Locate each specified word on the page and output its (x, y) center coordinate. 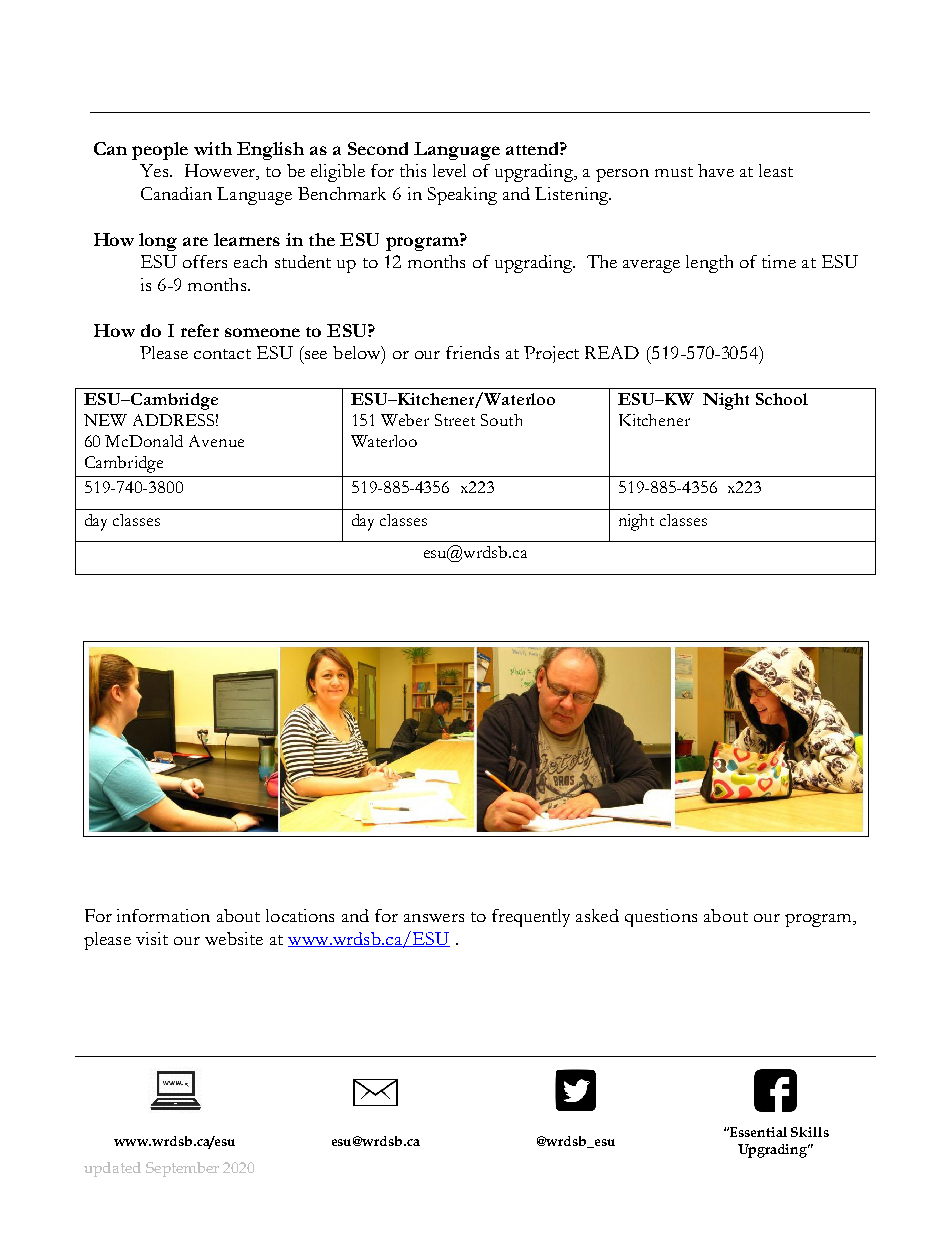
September (182, 1169)
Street (455, 420)
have (716, 170)
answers (434, 918)
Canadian (176, 193)
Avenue (216, 441)
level (449, 170)
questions (661, 918)
